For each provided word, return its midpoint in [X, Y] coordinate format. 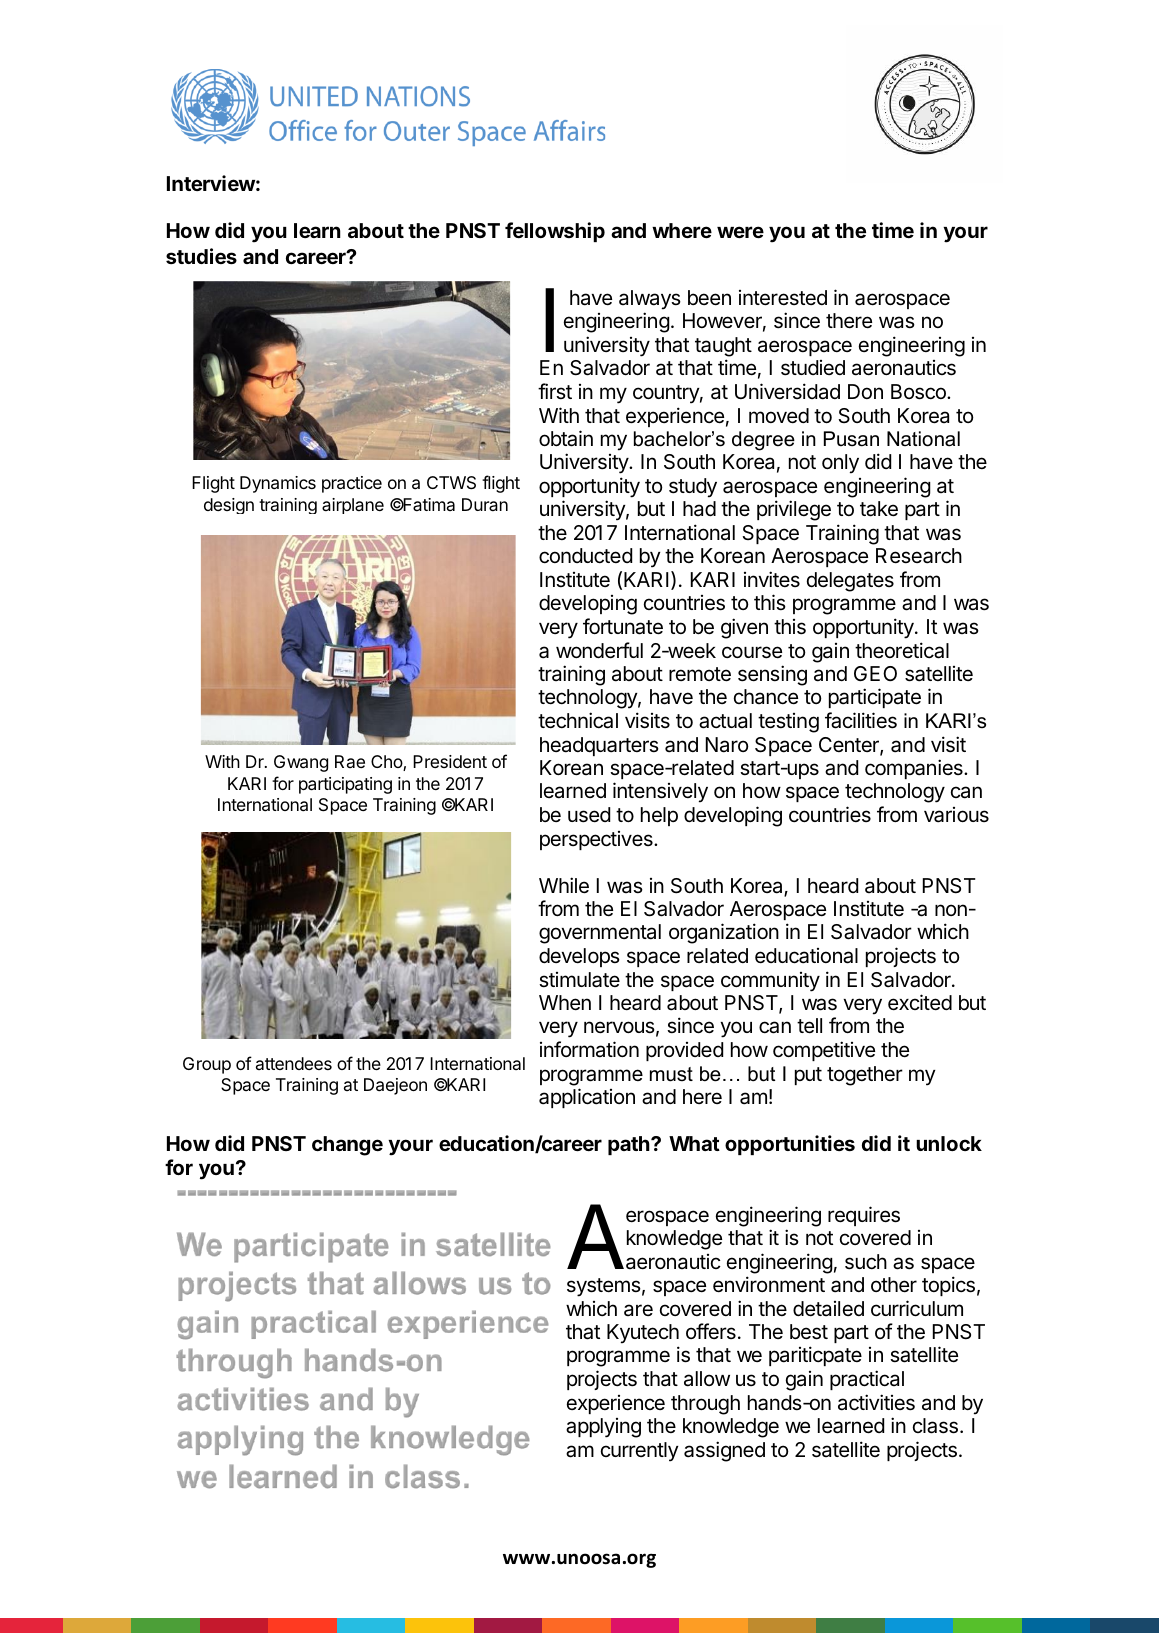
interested [783, 298]
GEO [875, 673]
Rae [350, 761]
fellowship [555, 232]
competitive [824, 1051]
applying [603, 1428]
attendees [294, 1063]
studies [201, 256]
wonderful [599, 650]
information [589, 1049]
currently [640, 1452]
